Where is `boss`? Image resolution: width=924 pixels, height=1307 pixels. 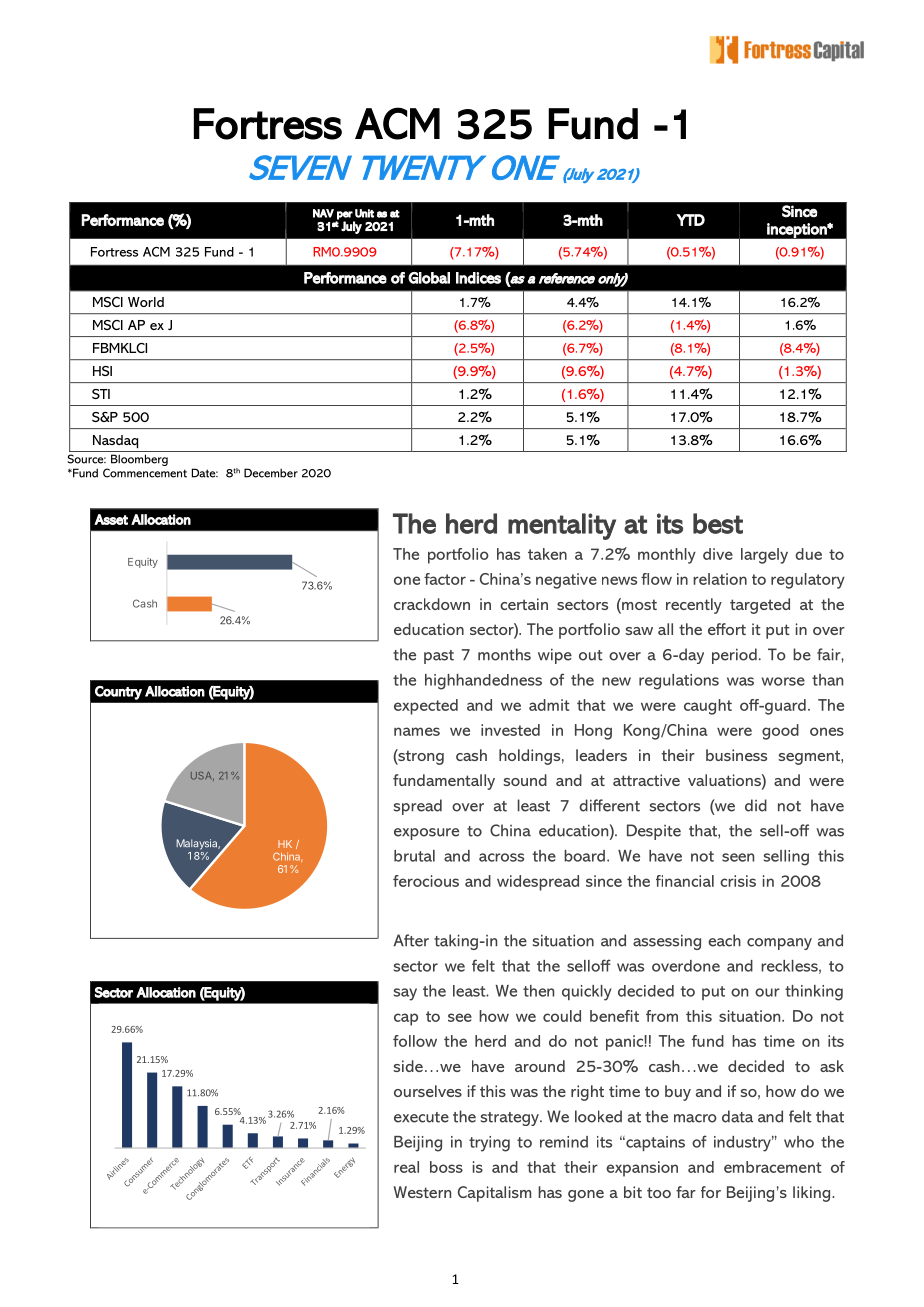
boss is located at coordinates (446, 1167).
